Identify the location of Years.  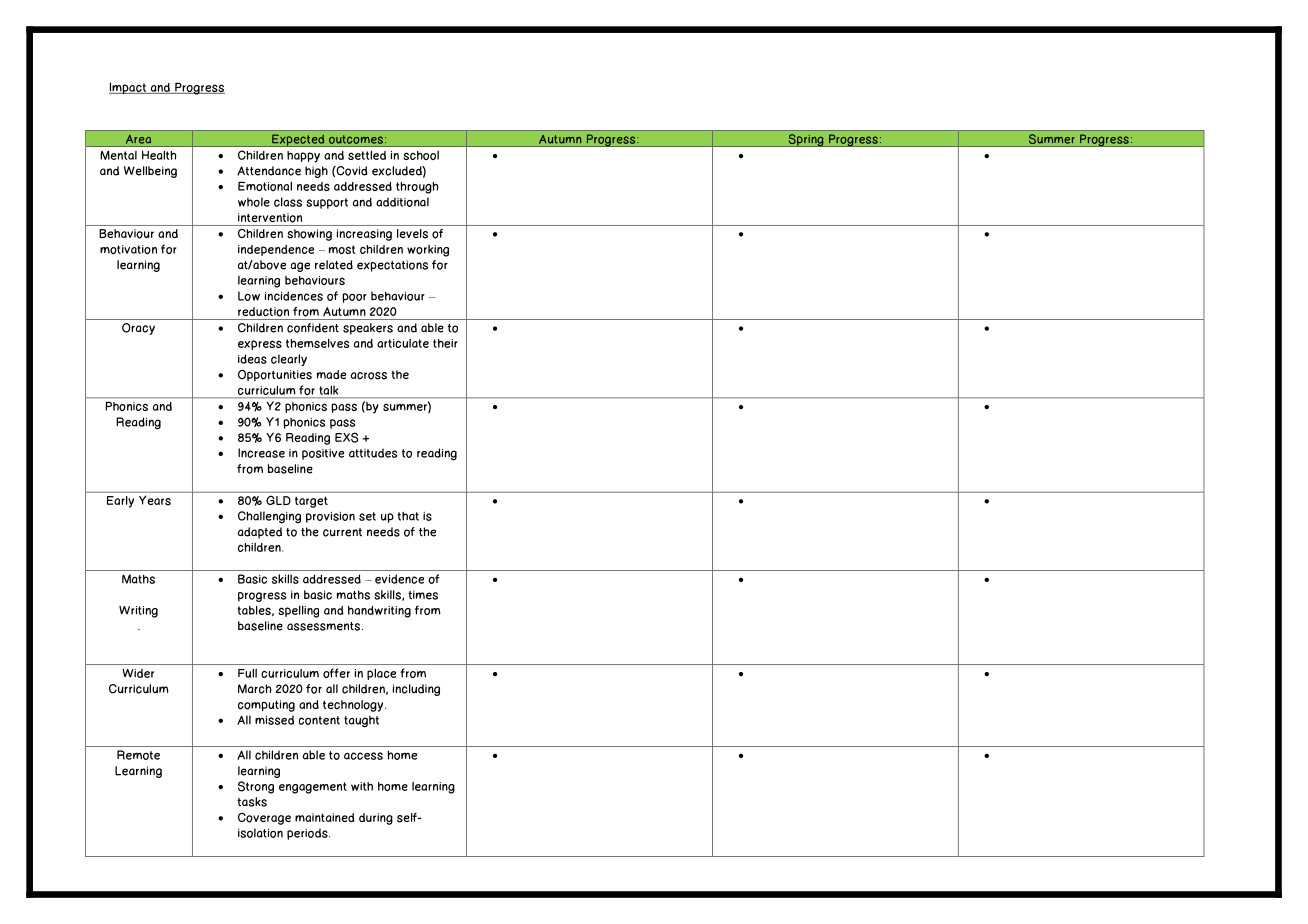
(155, 500).
